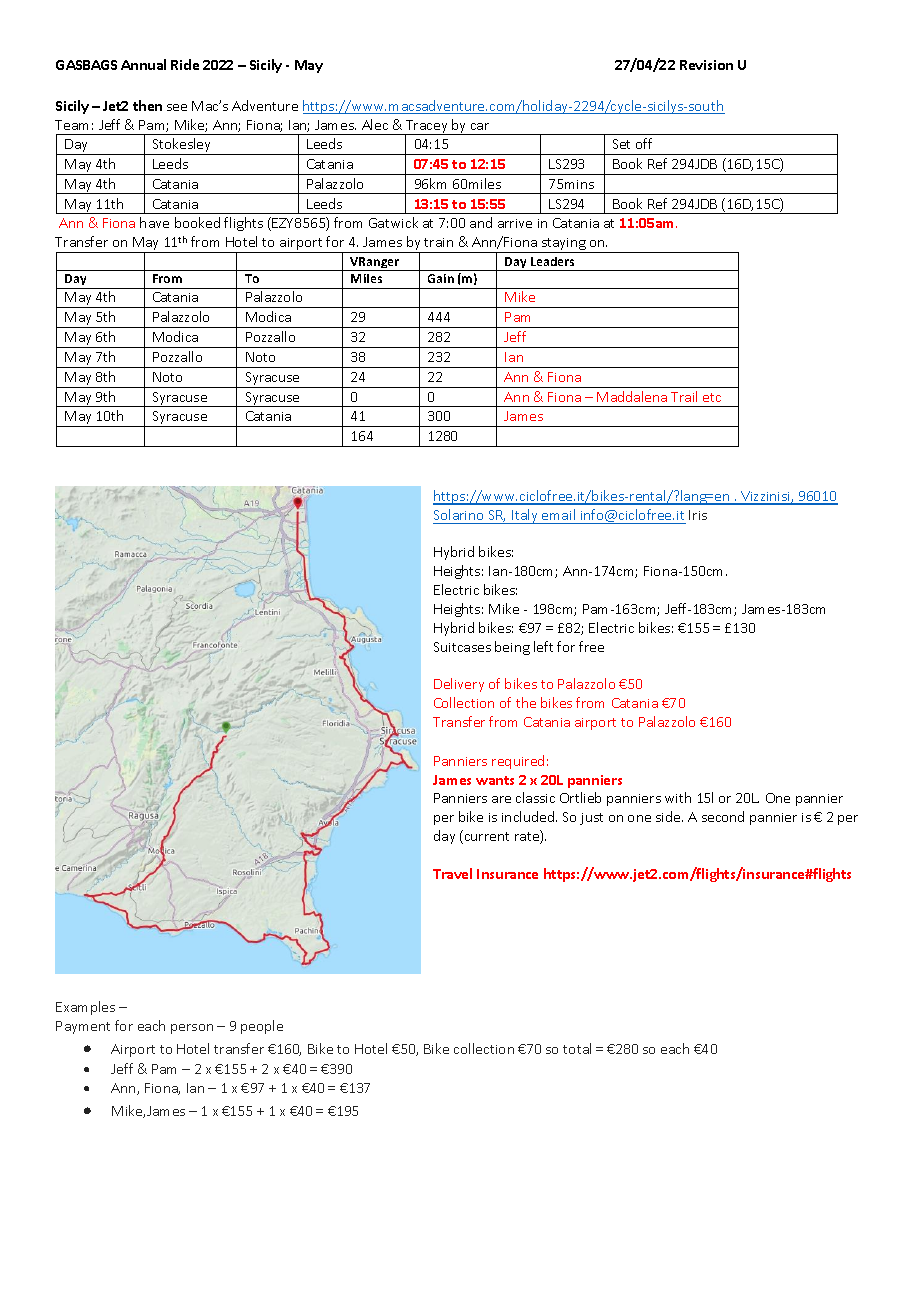 The width and height of the screenshot is (924, 1308). I want to click on off, so click(644, 143).
